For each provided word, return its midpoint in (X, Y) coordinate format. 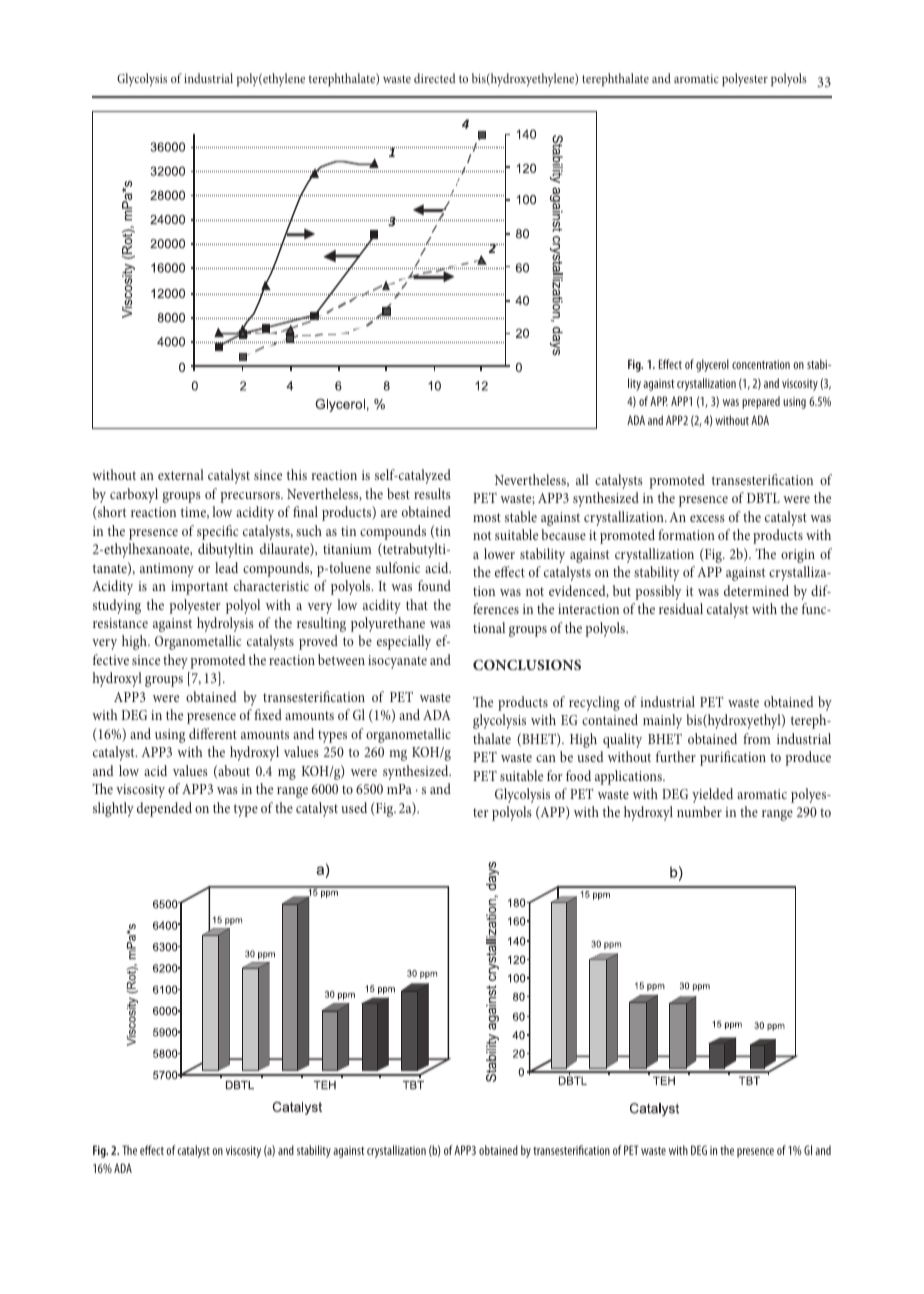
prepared (761, 402)
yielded (712, 795)
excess (707, 518)
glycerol (712, 365)
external (181, 474)
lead (226, 567)
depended (164, 809)
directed (435, 78)
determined (756, 590)
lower (499, 553)
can (546, 758)
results (432, 493)
